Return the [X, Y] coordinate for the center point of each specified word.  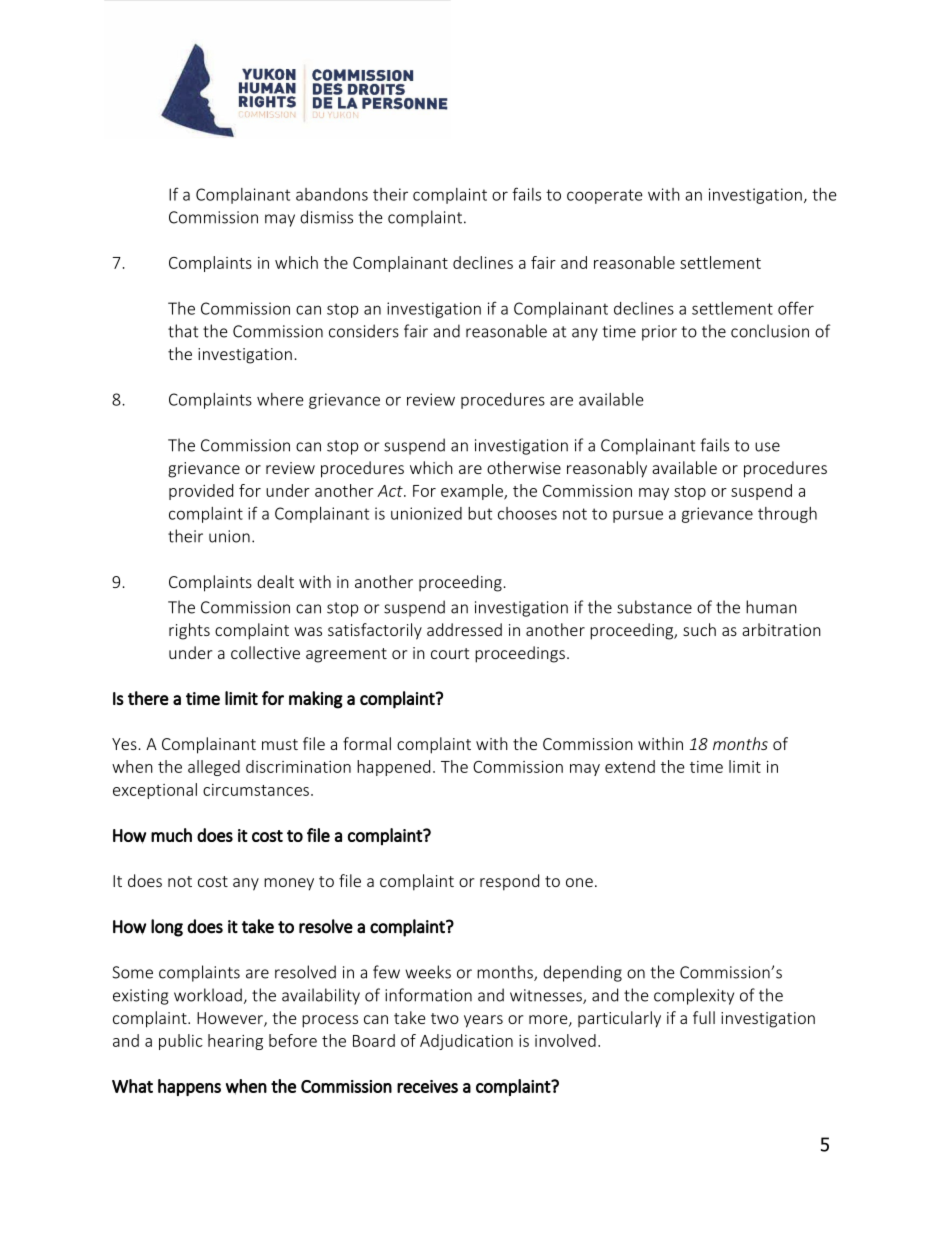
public [181, 1042]
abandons [332, 194]
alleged [214, 768]
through [787, 515]
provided [201, 492]
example [473, 492]
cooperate [605, 196]
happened [393, 768]
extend [630, 766]
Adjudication [466, 1042]
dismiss [326, 217]
